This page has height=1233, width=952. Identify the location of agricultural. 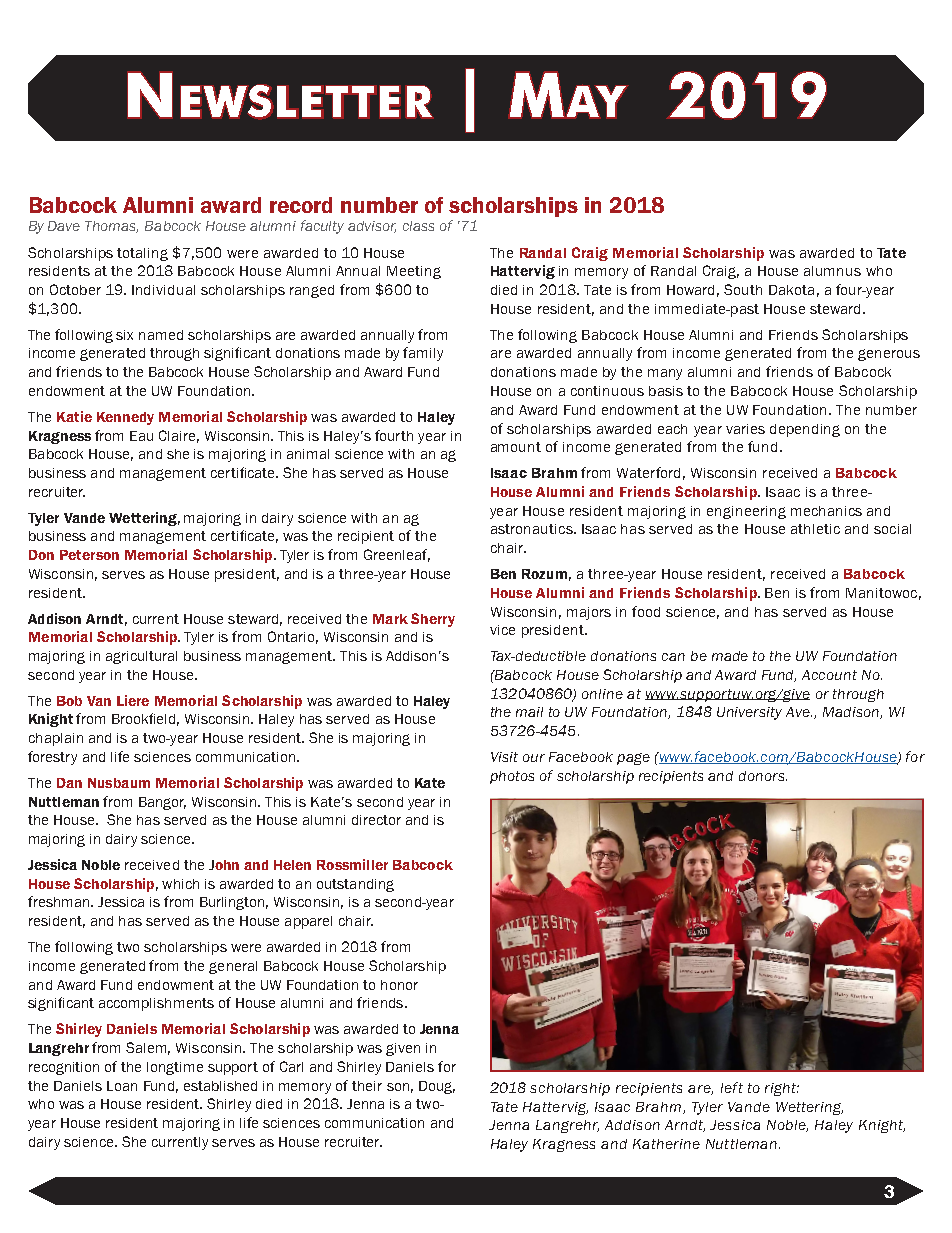
(141, 657).
